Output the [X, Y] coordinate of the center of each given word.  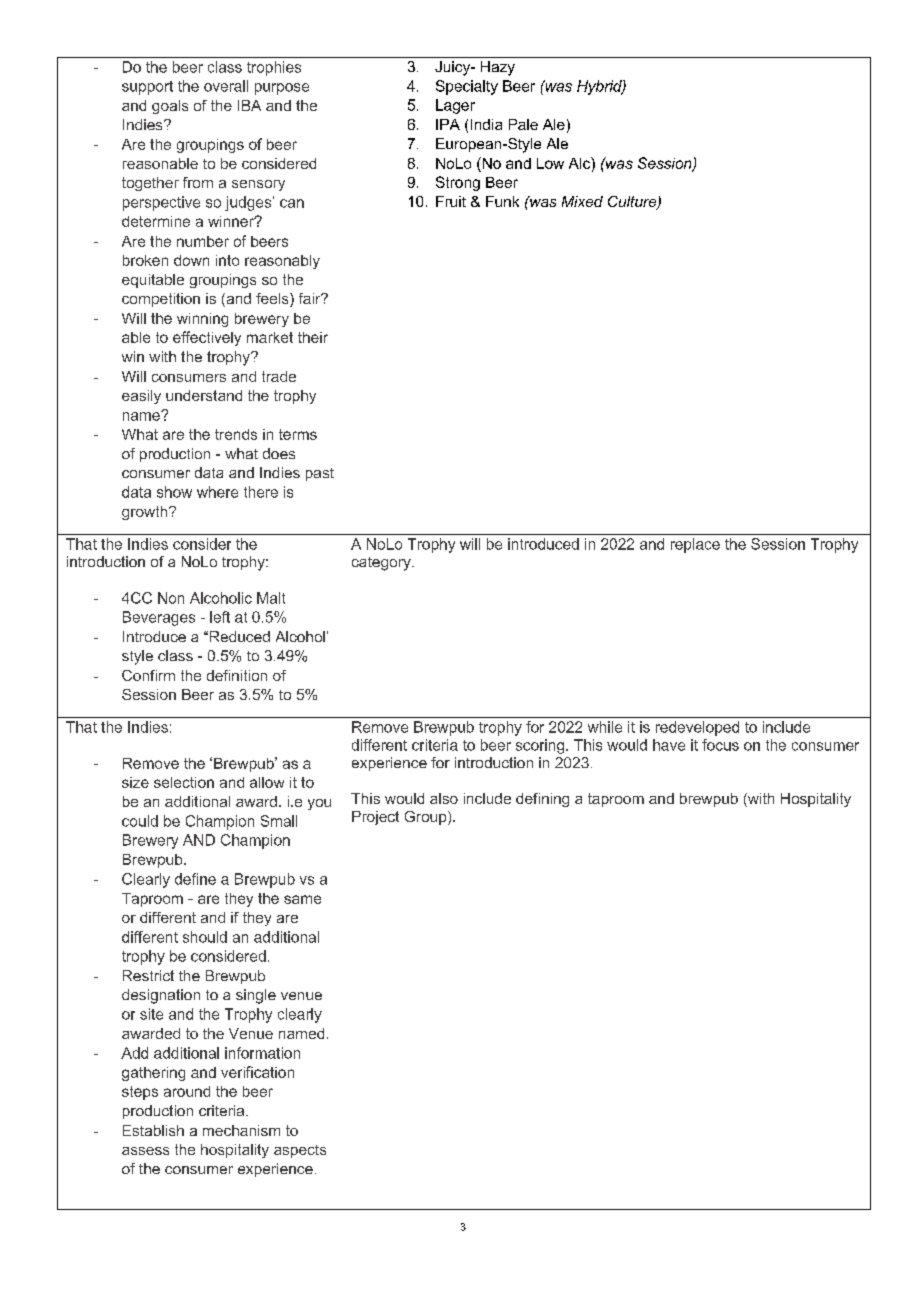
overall [226, 86]
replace [695, 545]
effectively [207, 338]
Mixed [582, 201]
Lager [455, 106]
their [313, 337]
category [382, 564]
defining [542, 800]
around [187, 1091]
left [220, 617]
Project [375, 818]
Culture [633, 203]
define [195, 879]
